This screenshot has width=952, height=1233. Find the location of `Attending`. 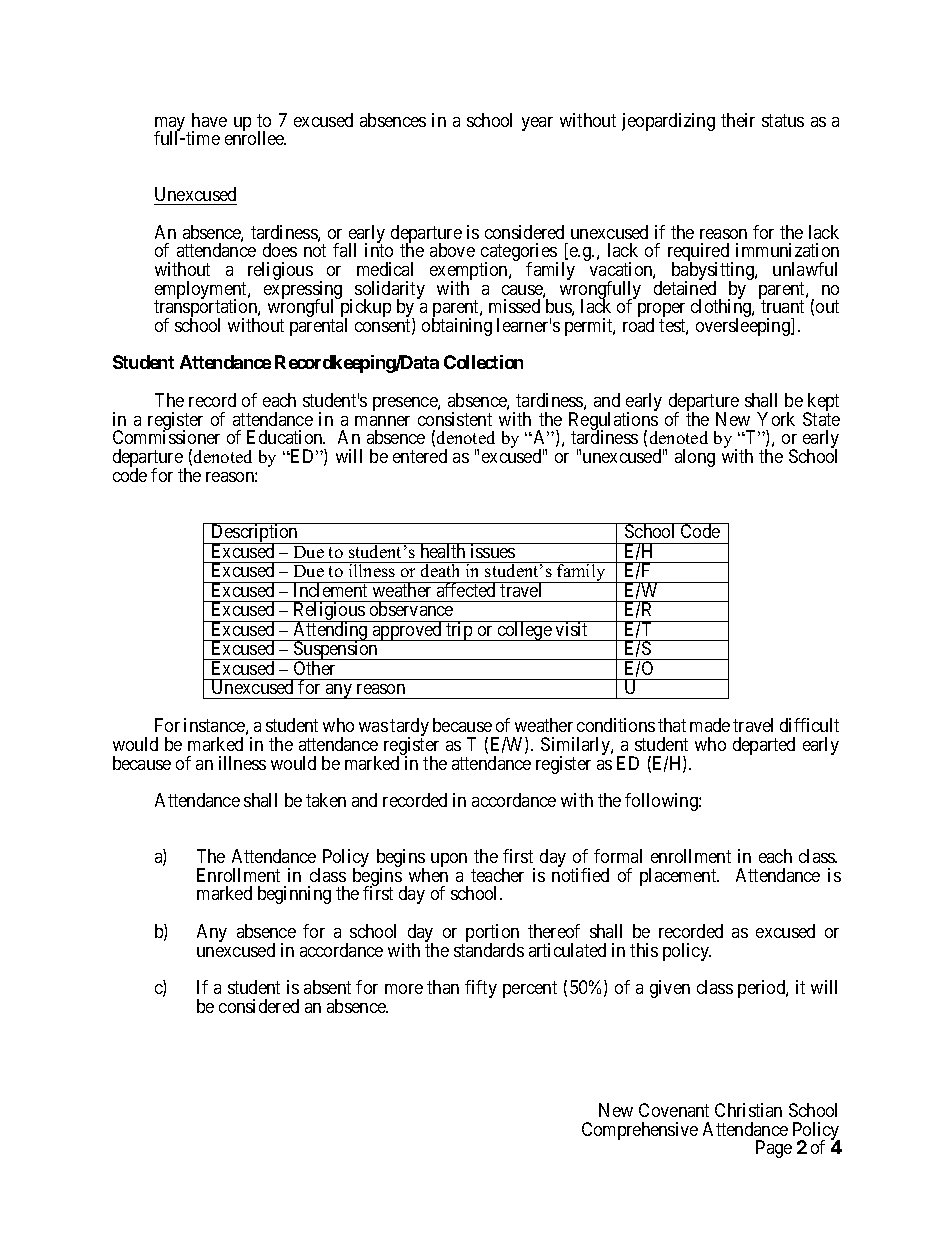

Attending is located at coordinates (330, 632).
